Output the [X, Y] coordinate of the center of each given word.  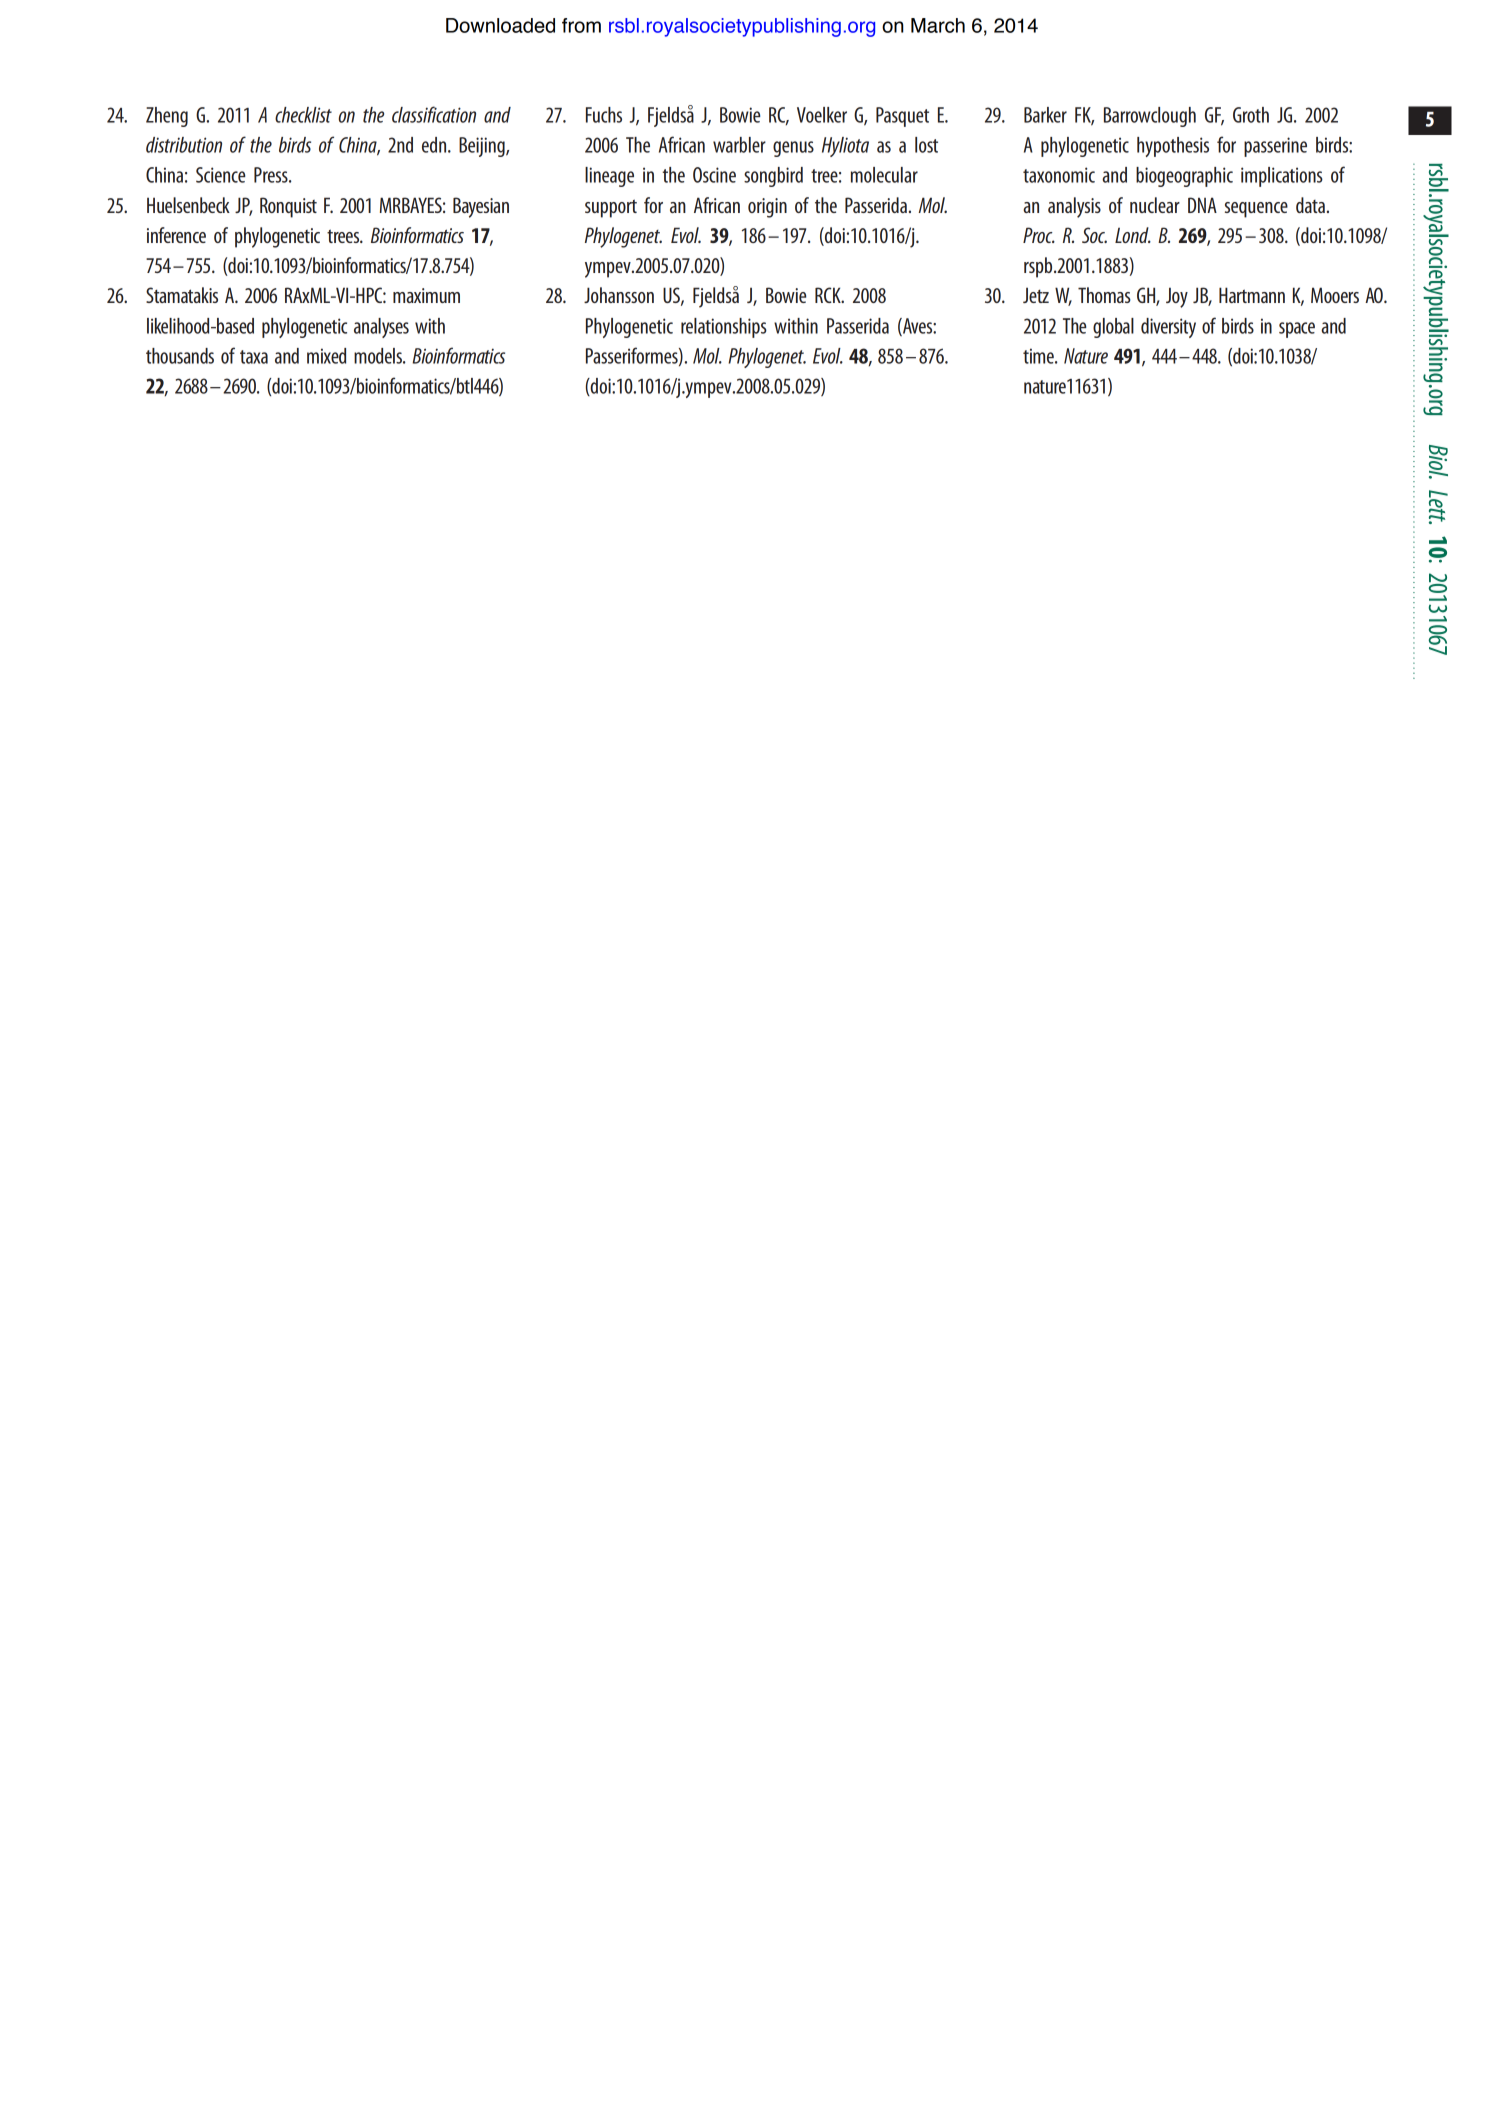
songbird [773, 177]
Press [272, 175]
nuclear [1155, 205]
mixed [326, 356]
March [938, 25]
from [581, 25]
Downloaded [500, 25]
